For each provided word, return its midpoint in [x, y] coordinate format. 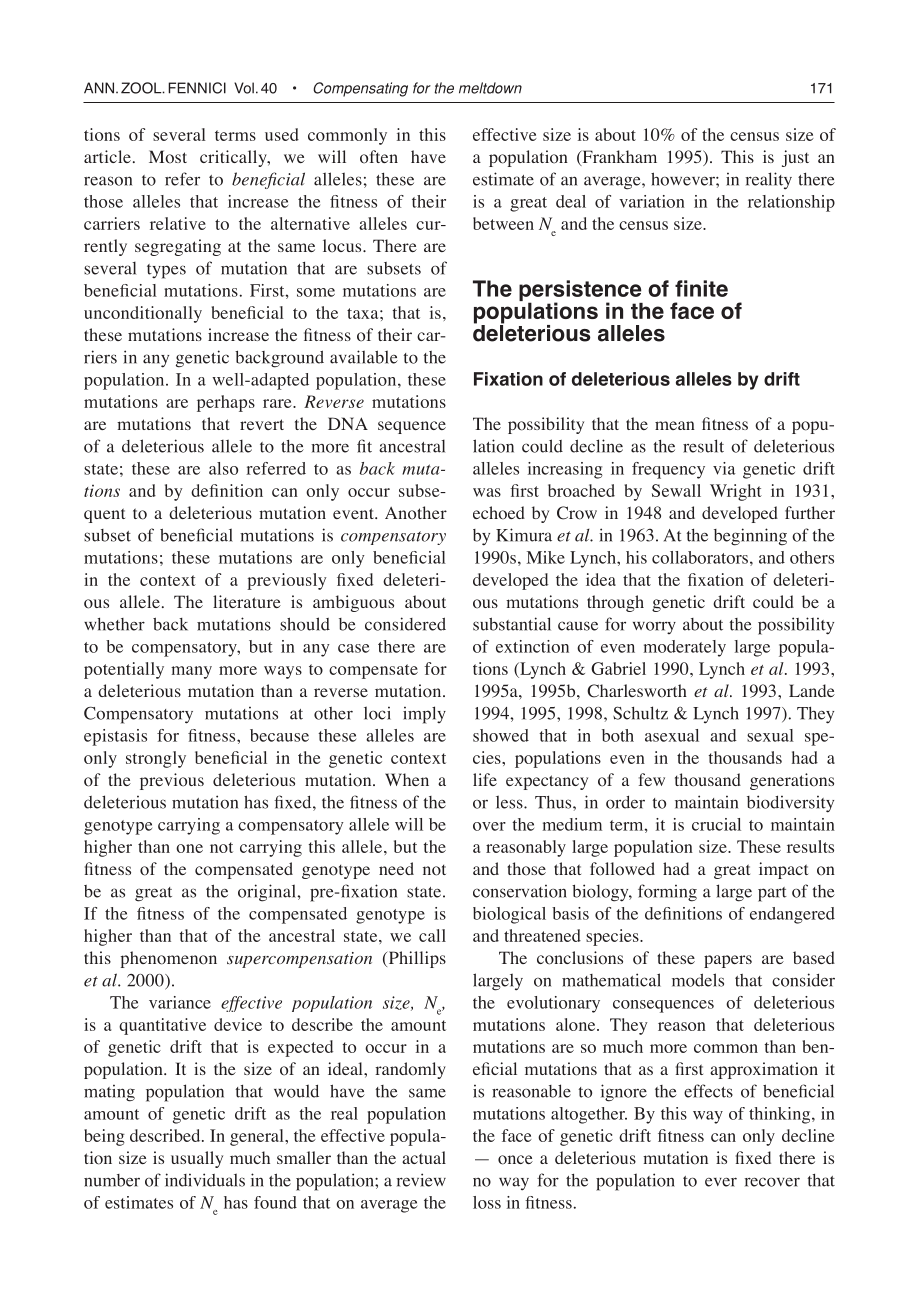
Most [168, 157]
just [795, 158]
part [772, 894]
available [364, 357]
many [191, 672]
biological [509, 915]
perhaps [226, 403]
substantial [512, 624]
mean [675, 425]
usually [197, 1159]
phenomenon [169, 959]
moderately [685, 648]
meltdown [490, 88]
